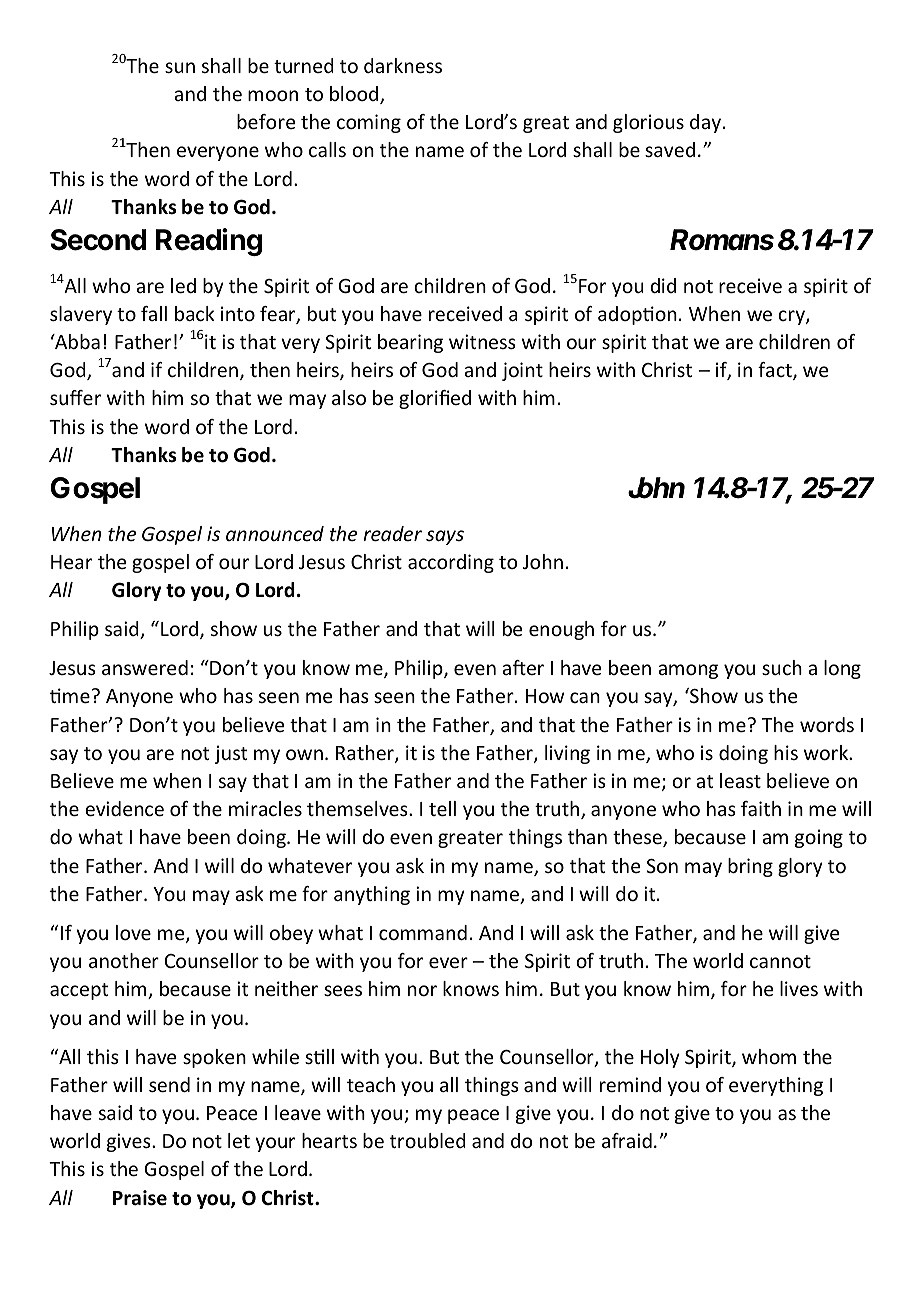 Image resolution: width=924 pixels, height=1308 pixels. I want to click on day, so click(705, 123).
